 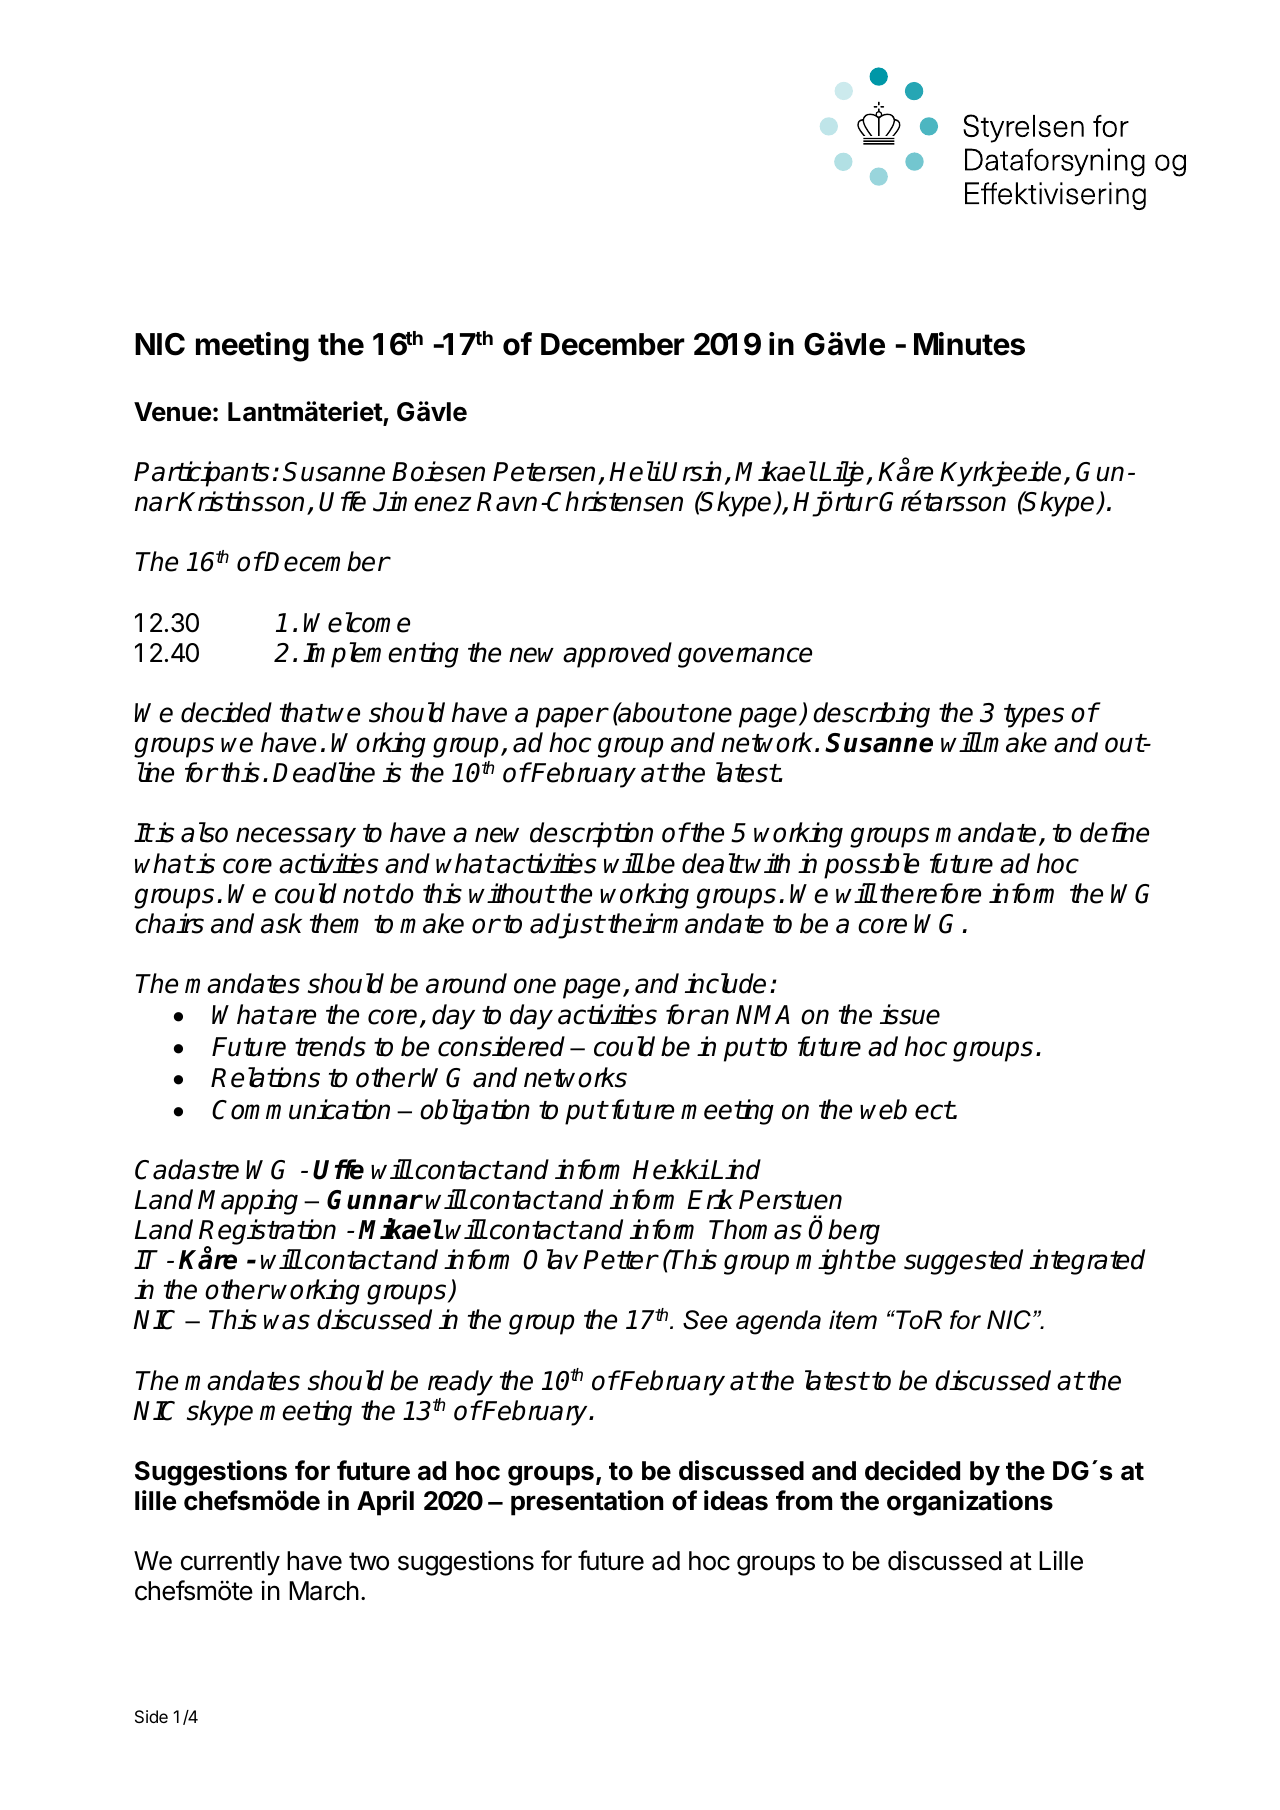 I want to click on Petersen, so click(x=546, y=473).
